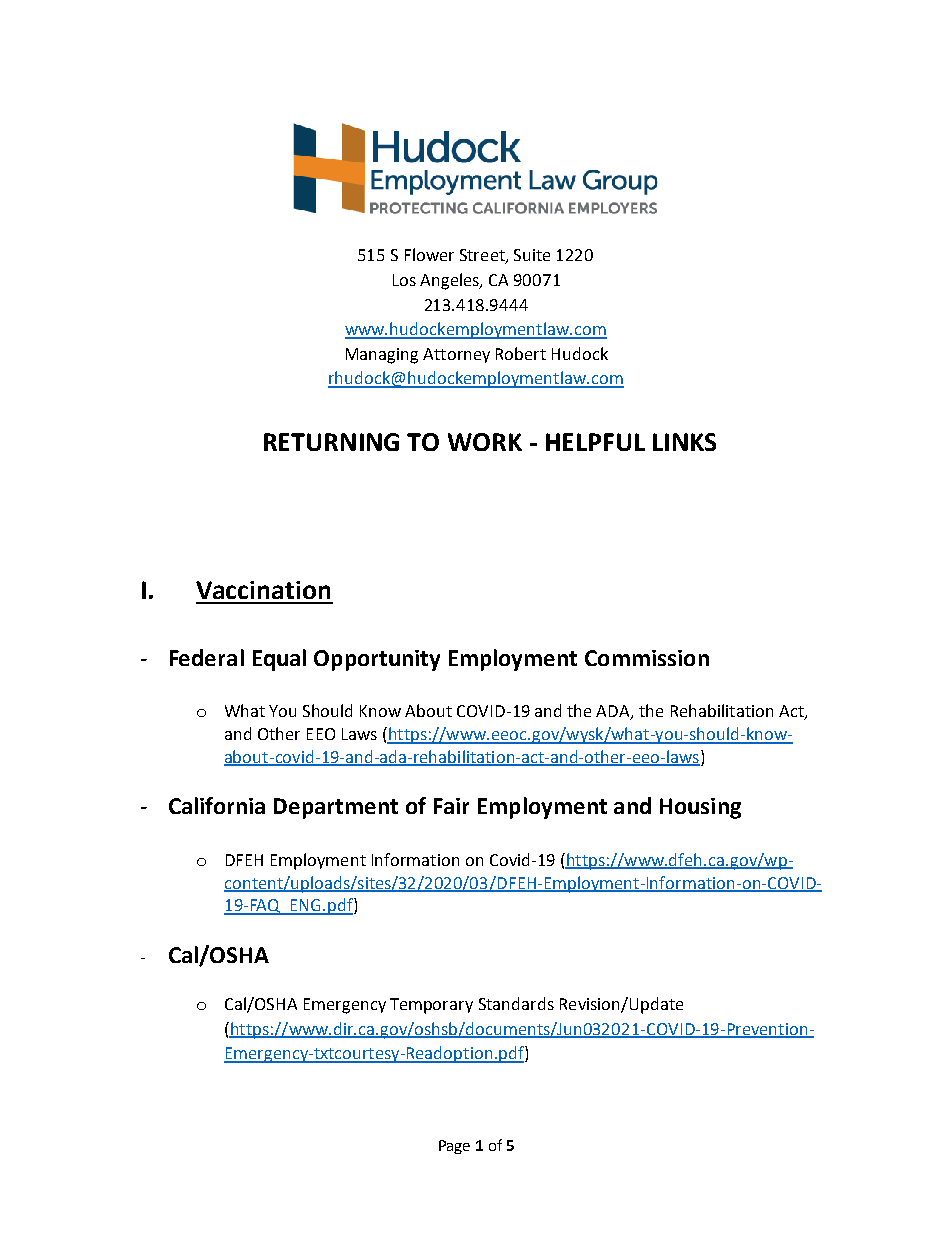 This screenshot has height=1233, width=952. What do you see at coordinates (279, 660) in the screenshot?
I see `Equal` at bounding box center [279, 660].
